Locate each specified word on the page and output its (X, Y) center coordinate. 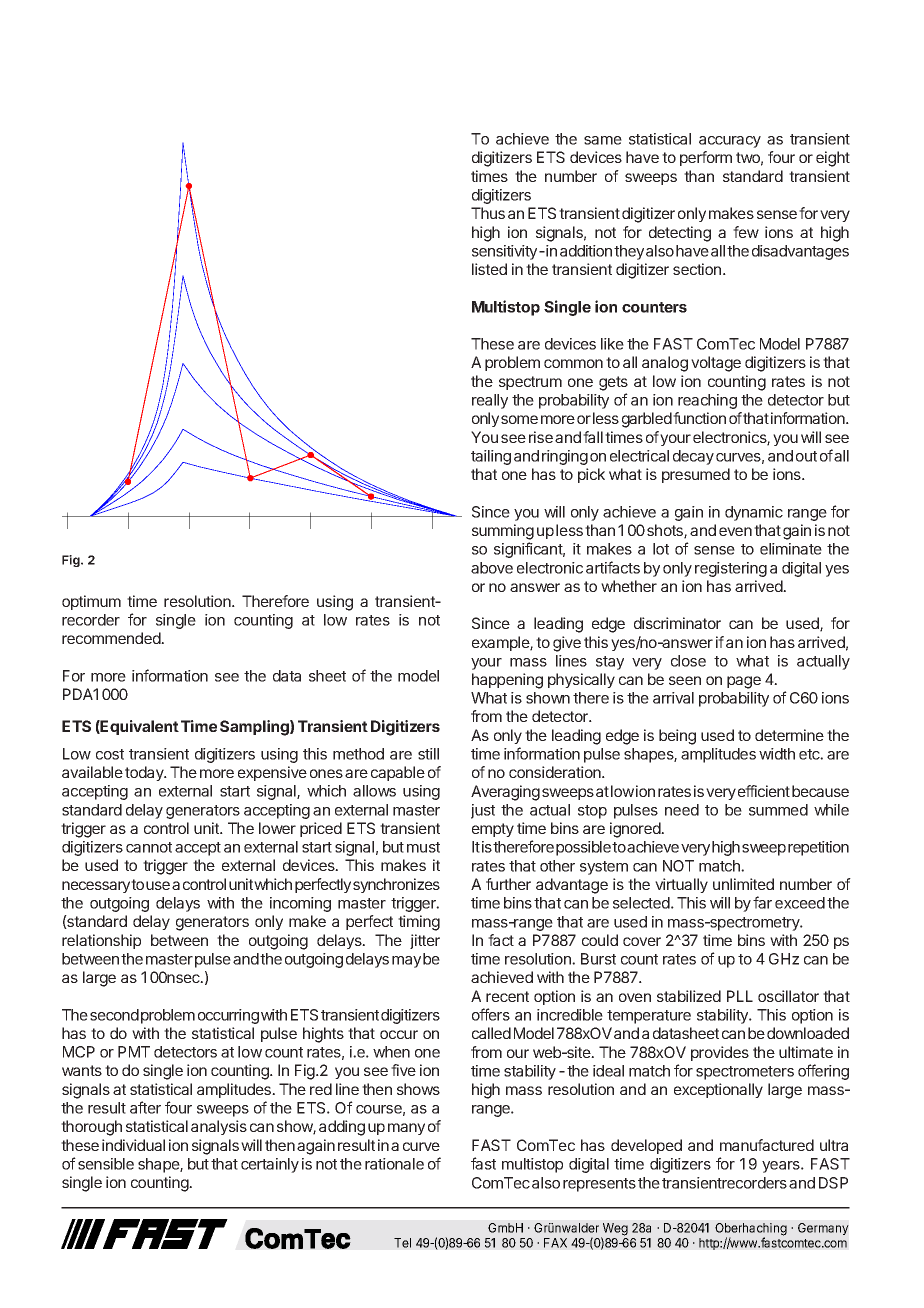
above (492, 568)
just (483, 811)
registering (731, 569)
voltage (716, 364)
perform (706, 158)
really (490, 401)
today (145, 773)
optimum (91, 602)
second (114, 1015)
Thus (488, 213)
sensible (106, 1164)
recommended (112, 638)
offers (491, 1014)
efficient (764, 791)
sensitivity (504, 252)
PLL (740, 996)
